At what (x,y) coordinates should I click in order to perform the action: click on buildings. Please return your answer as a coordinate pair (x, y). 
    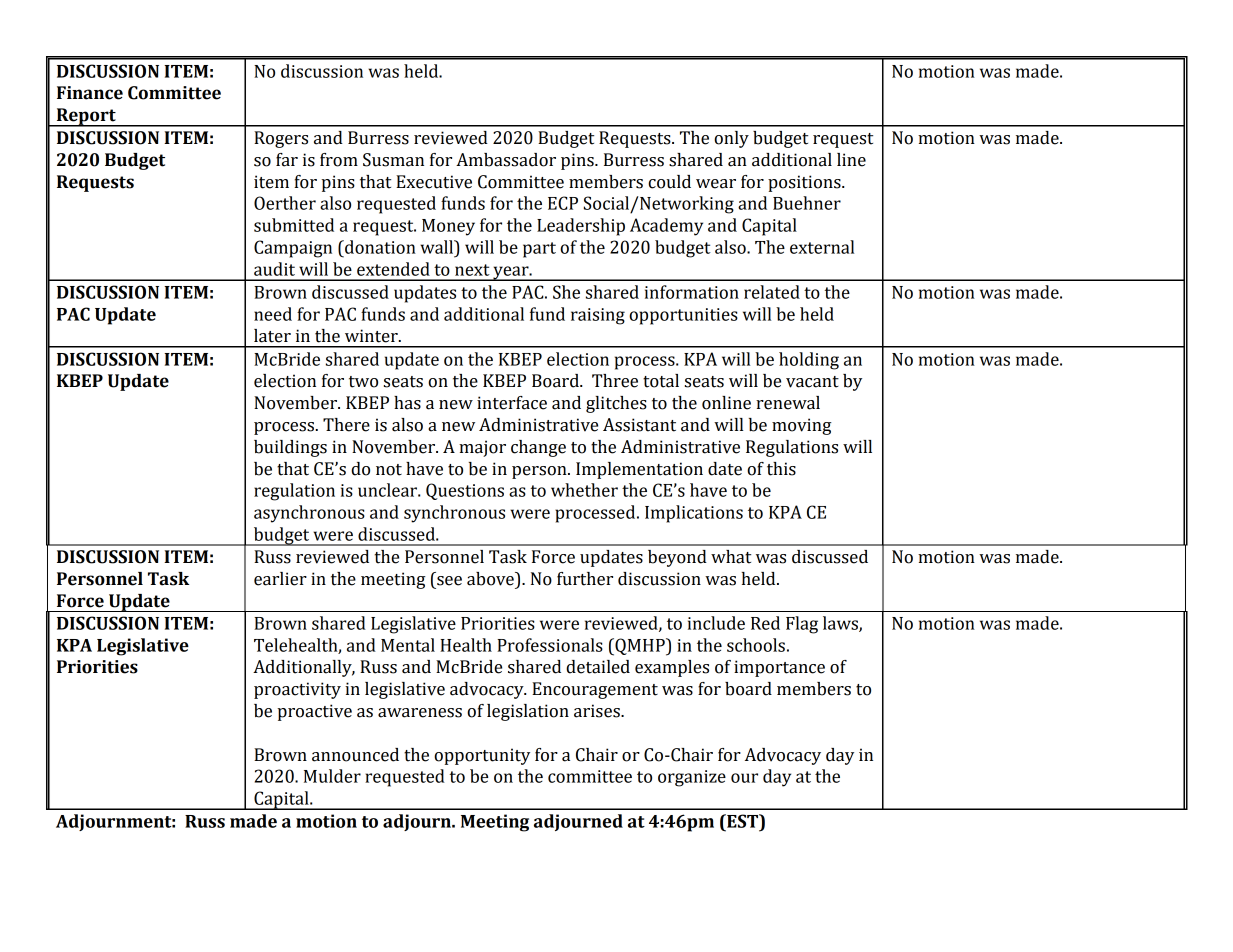
    Looking at the image, I should click on (290, 448).
